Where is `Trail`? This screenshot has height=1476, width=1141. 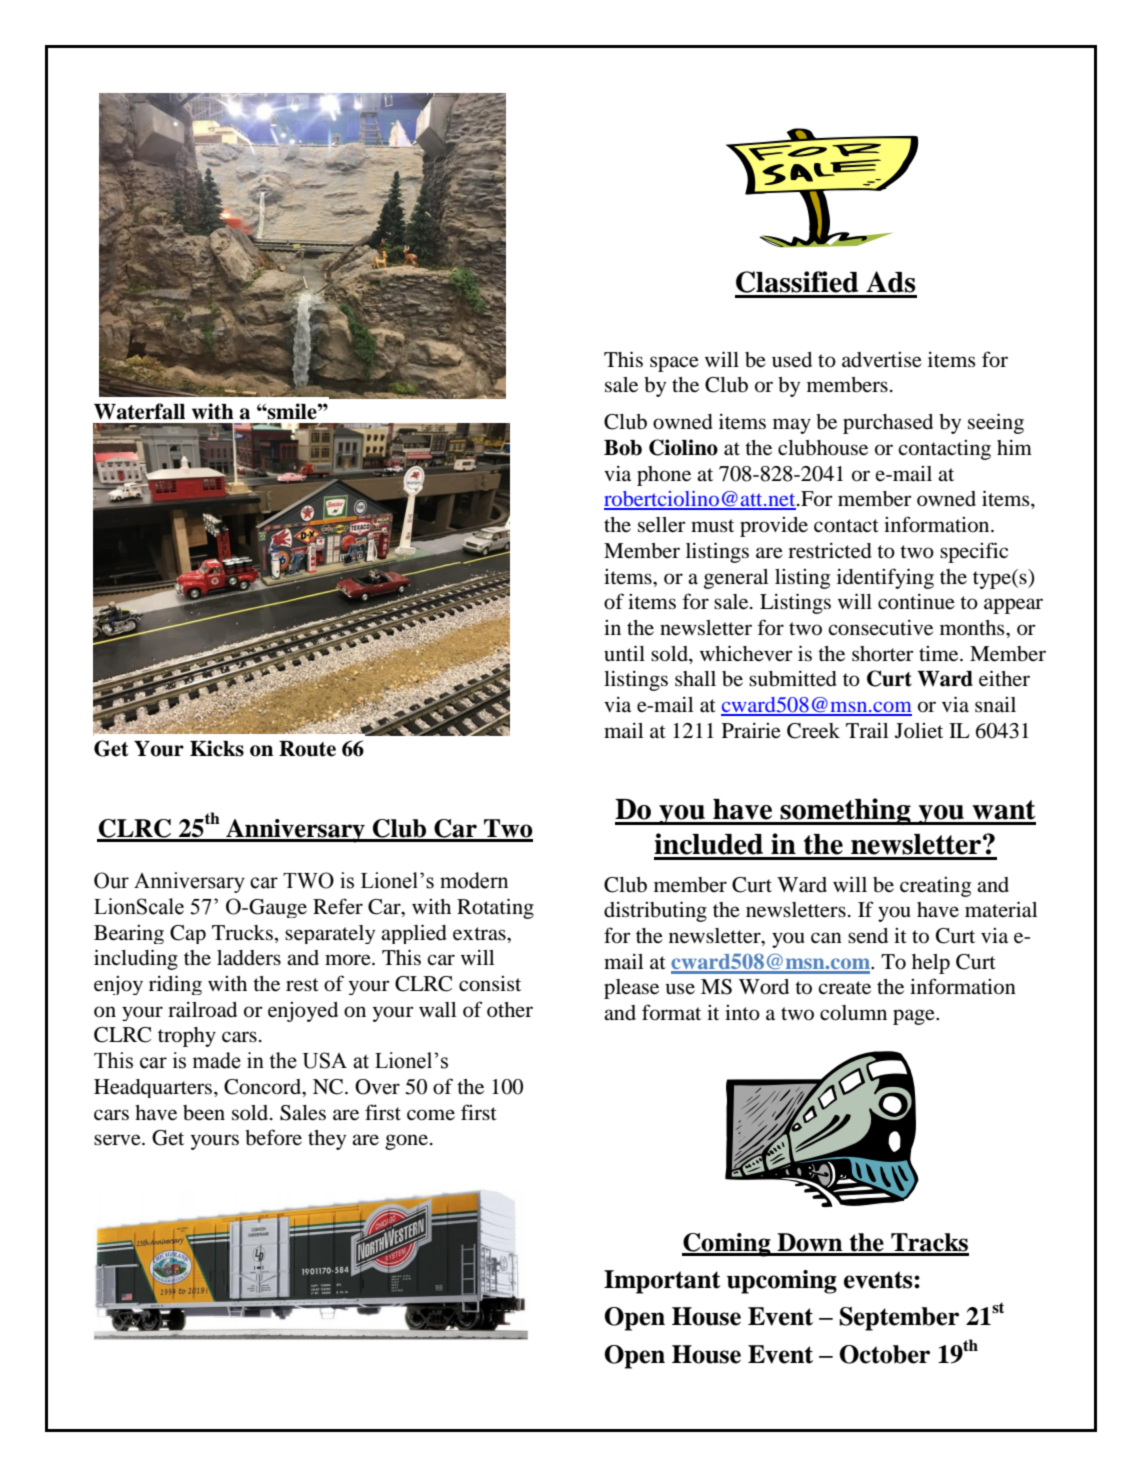 Trail is located at coordinates (867, 731).
